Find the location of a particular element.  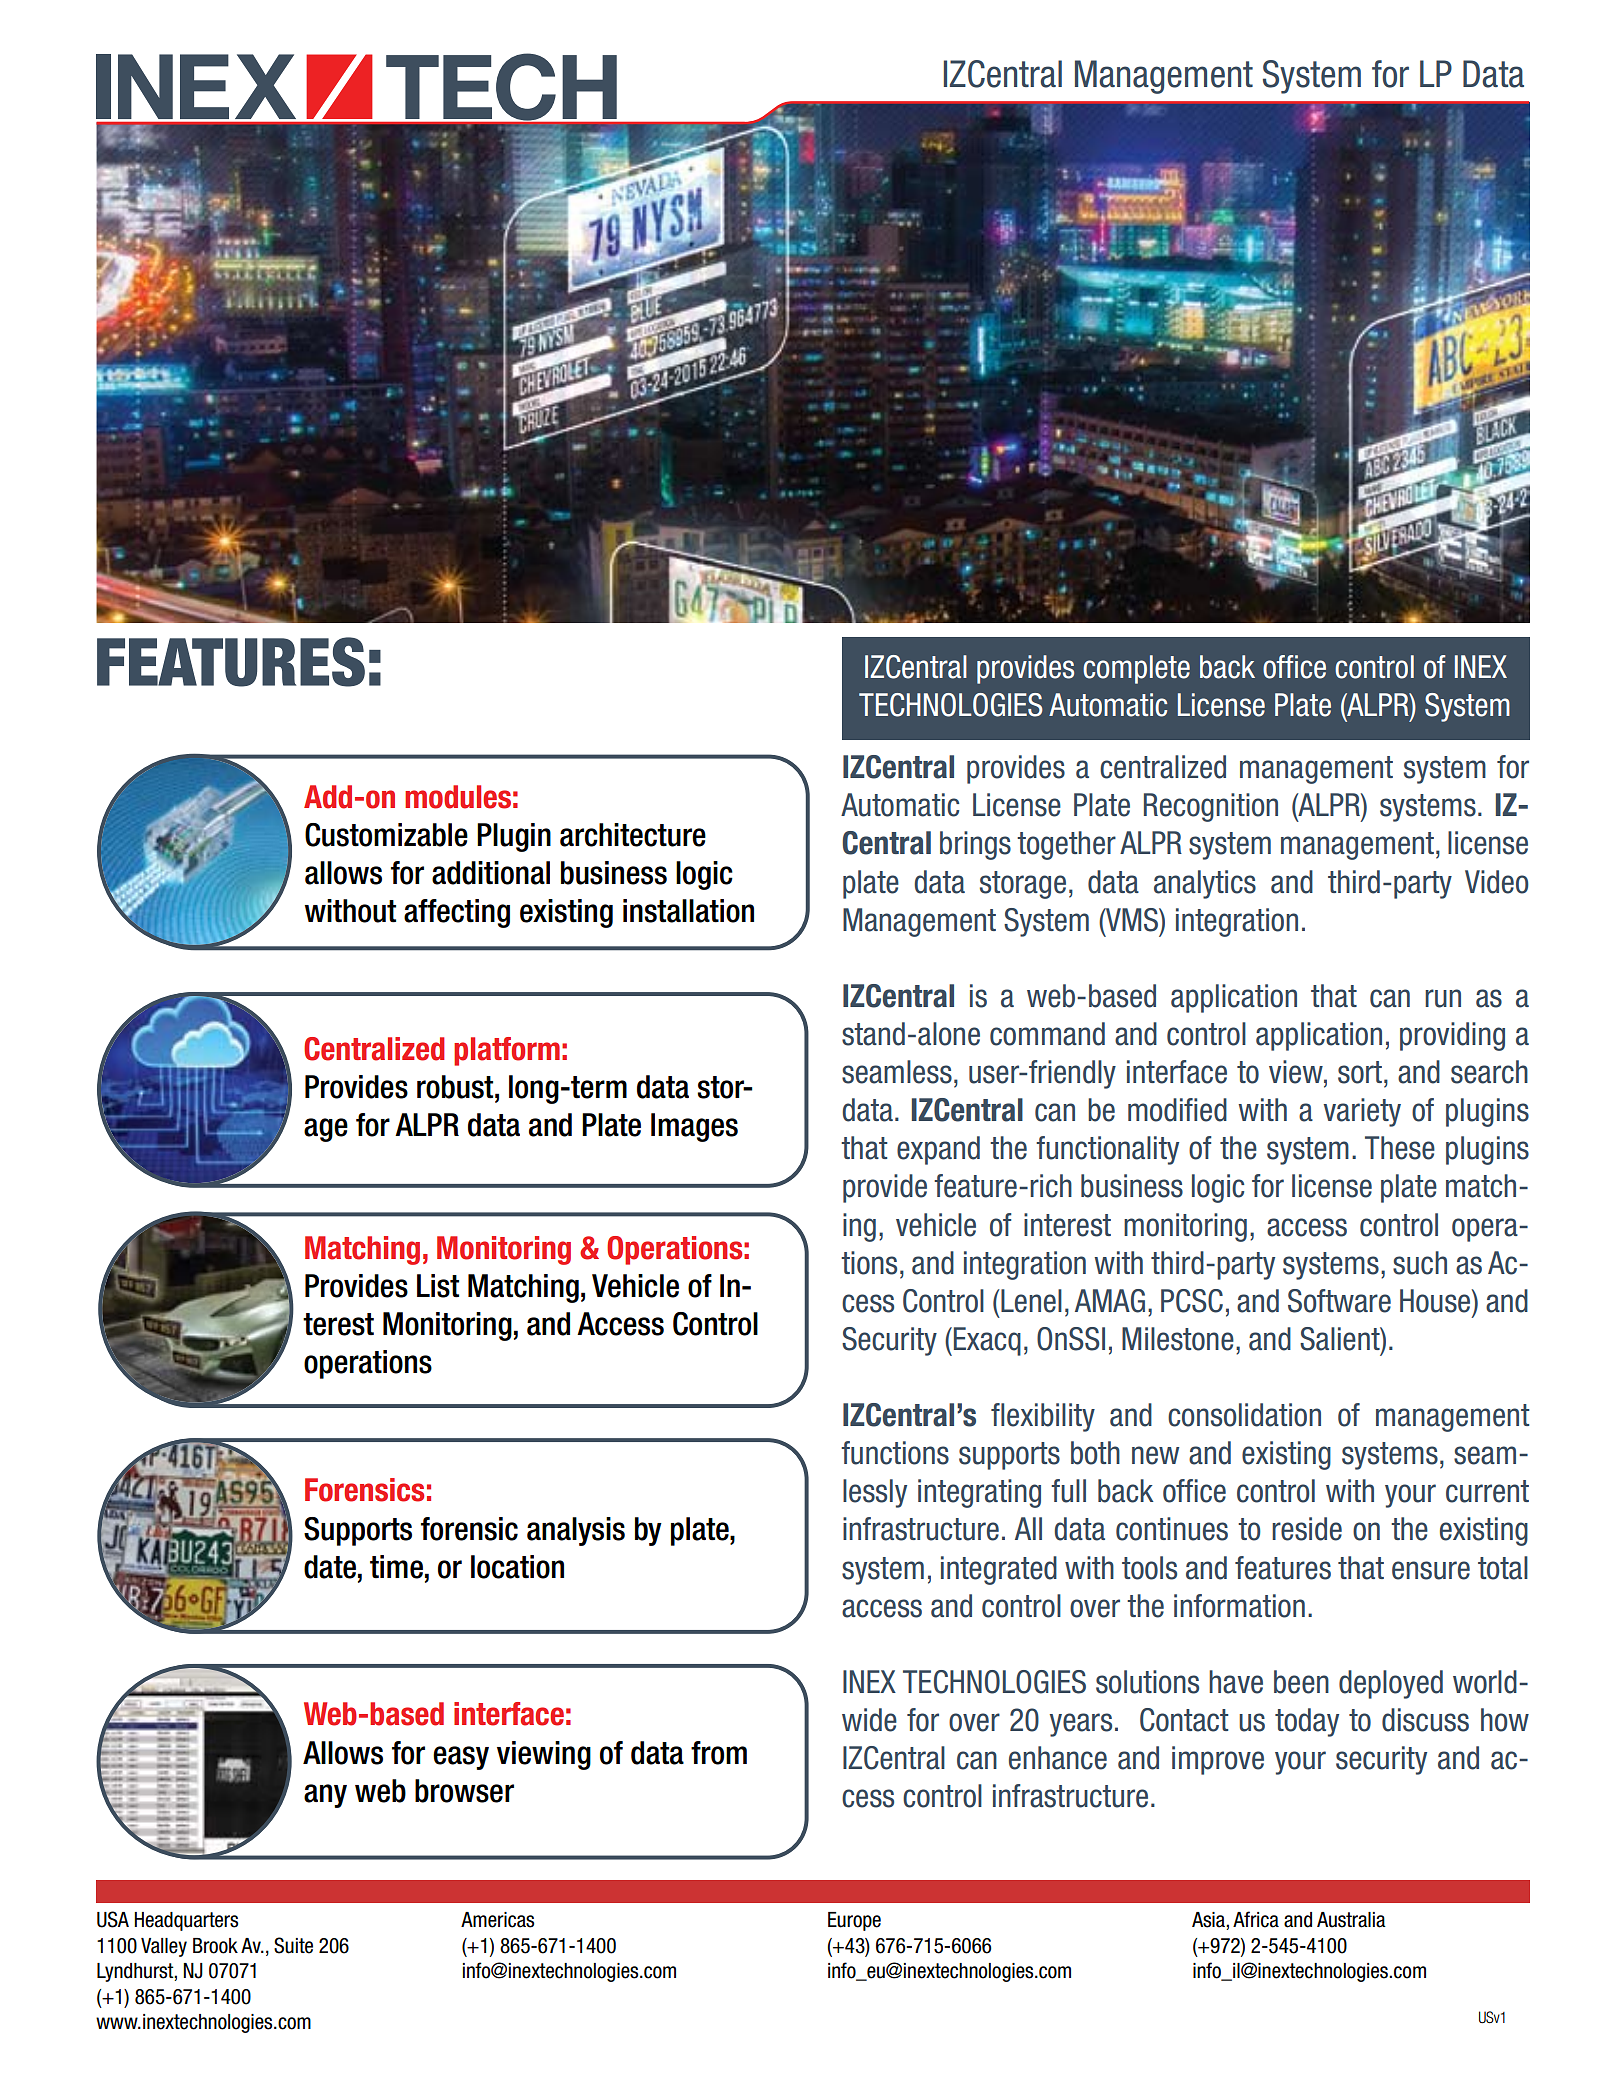

variety is located at coordinates (1362, 1112).
